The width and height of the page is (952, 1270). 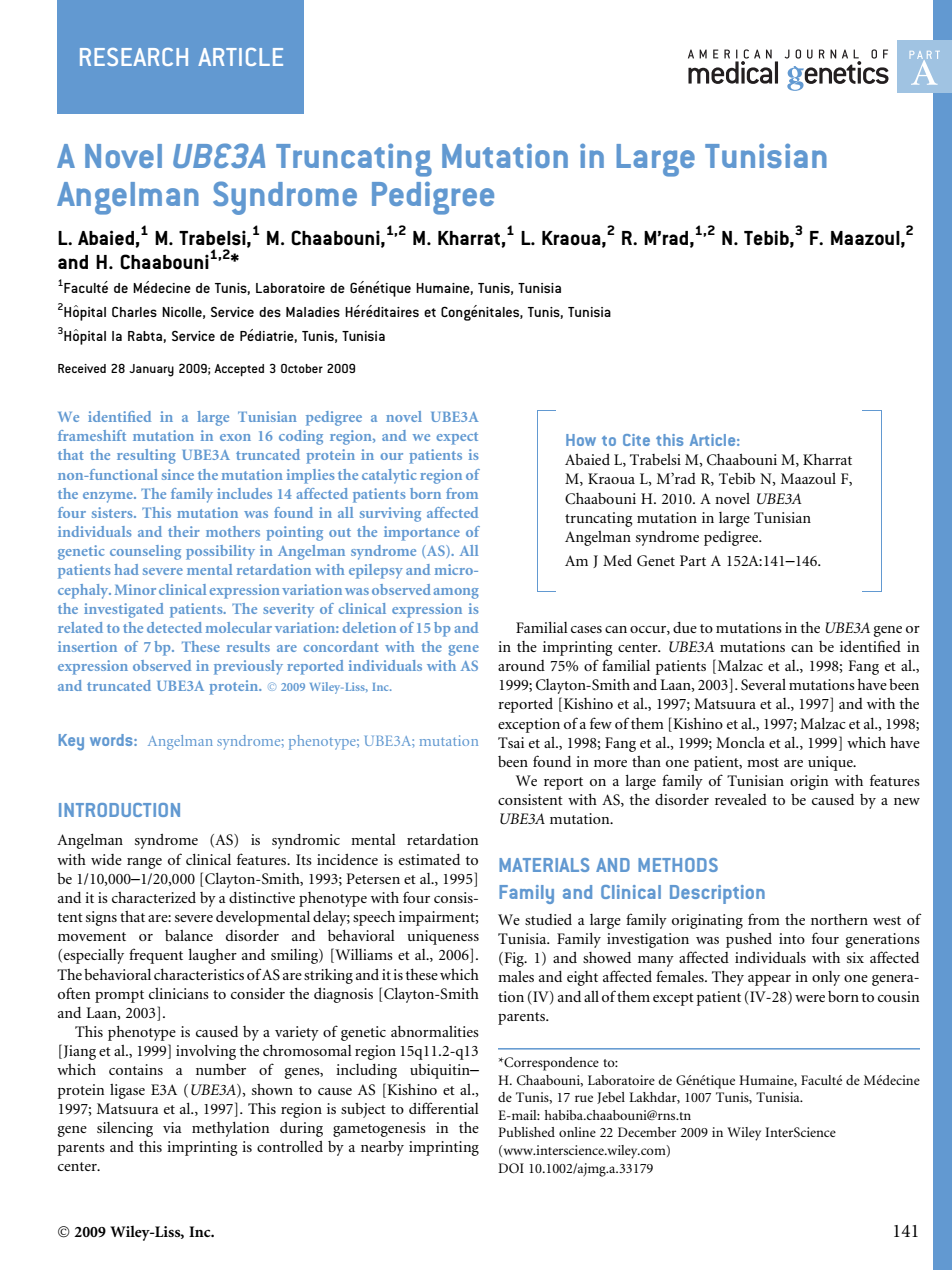 What do you see at coordinates (617, 560) in the page?
I see `Med` at bounding box center [617, 560].
